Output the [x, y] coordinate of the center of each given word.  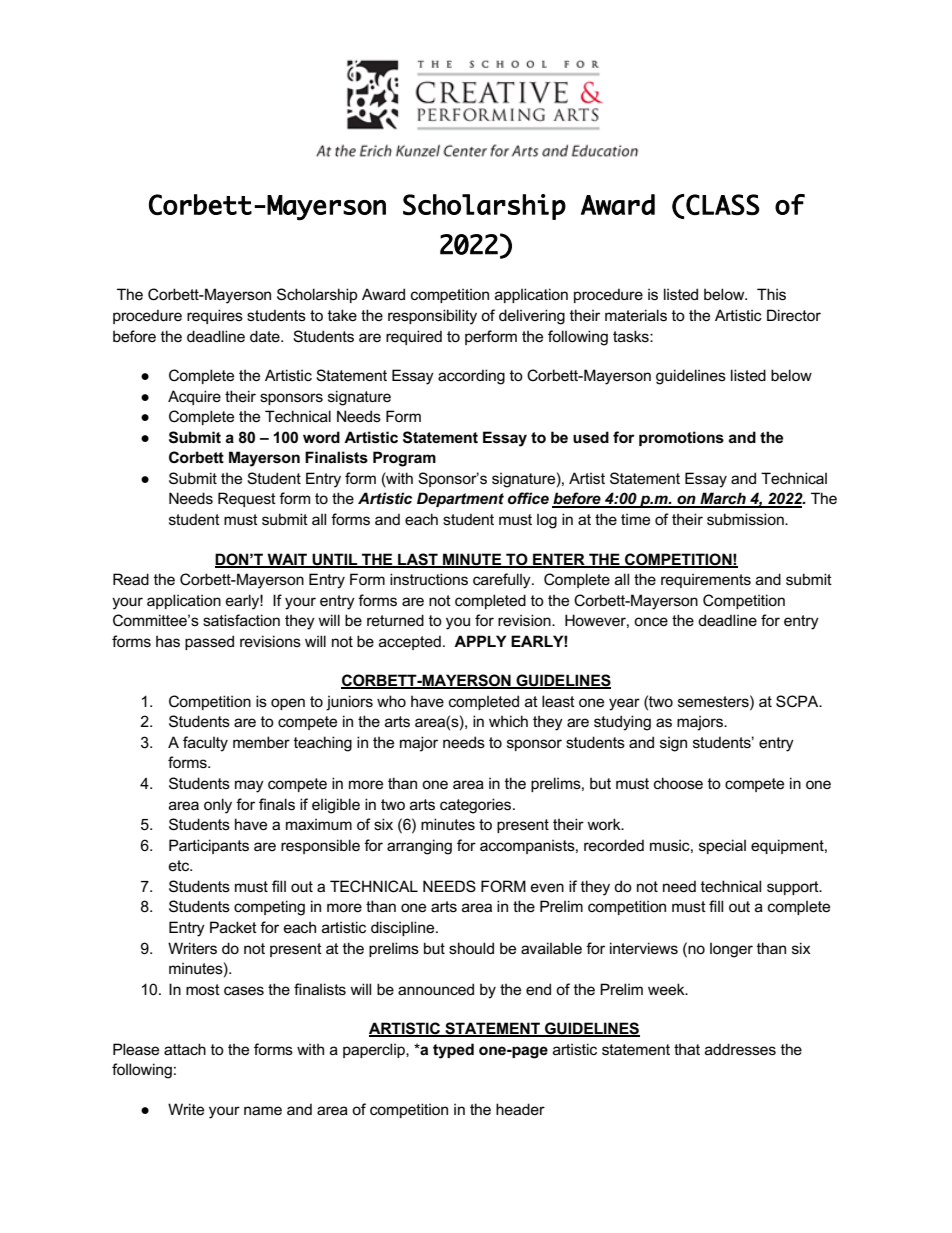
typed [453, 1051]
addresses [740, 1049]
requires [215, 316]
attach [185, 1049]
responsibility [432, 317]
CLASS [723, 204]
